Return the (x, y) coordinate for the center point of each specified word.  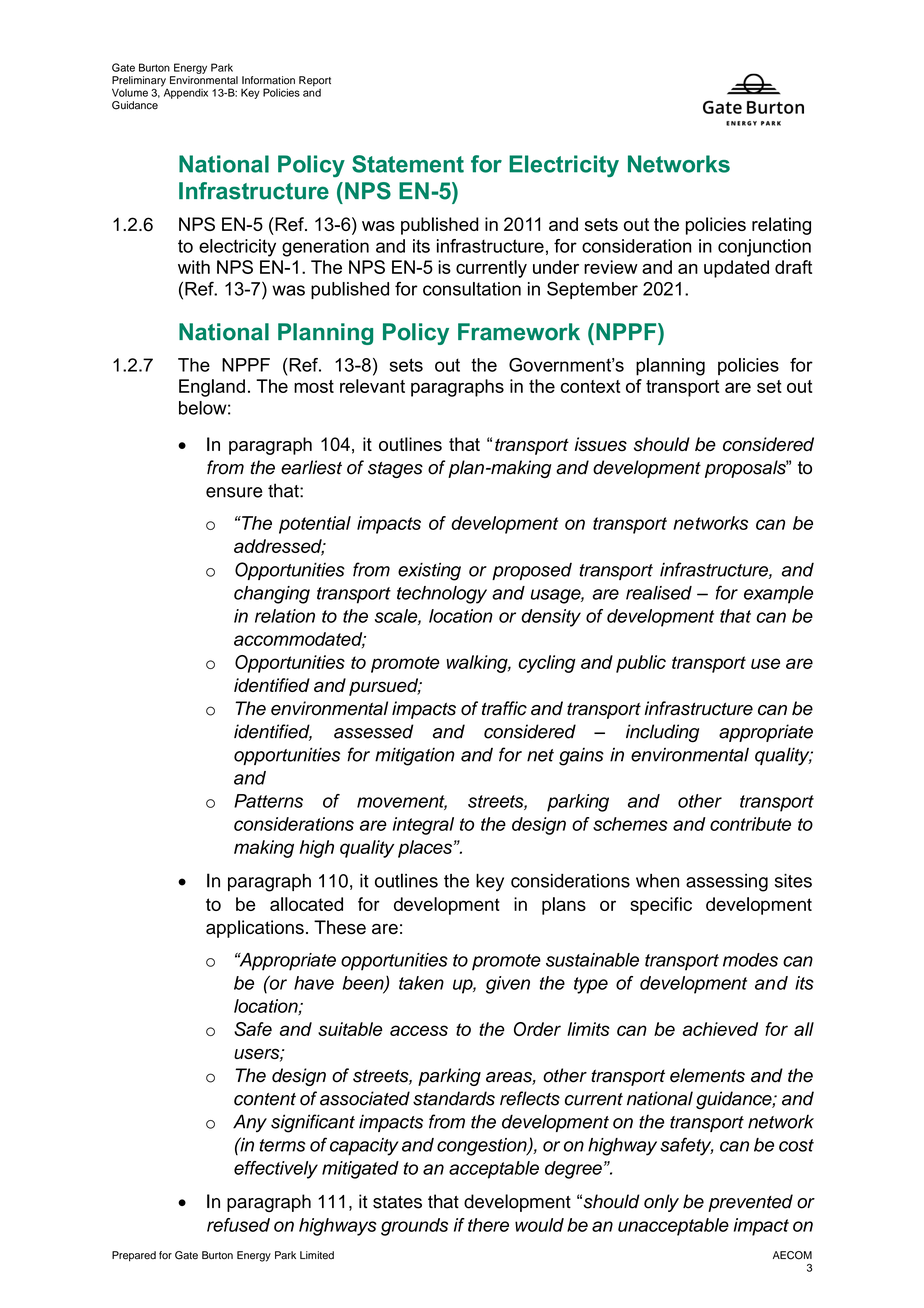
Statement (408, 164)
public (641, 664)
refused (238, 1225)
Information (268, 80)
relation (285, 616)
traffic (504, 708)
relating (781, 226)
